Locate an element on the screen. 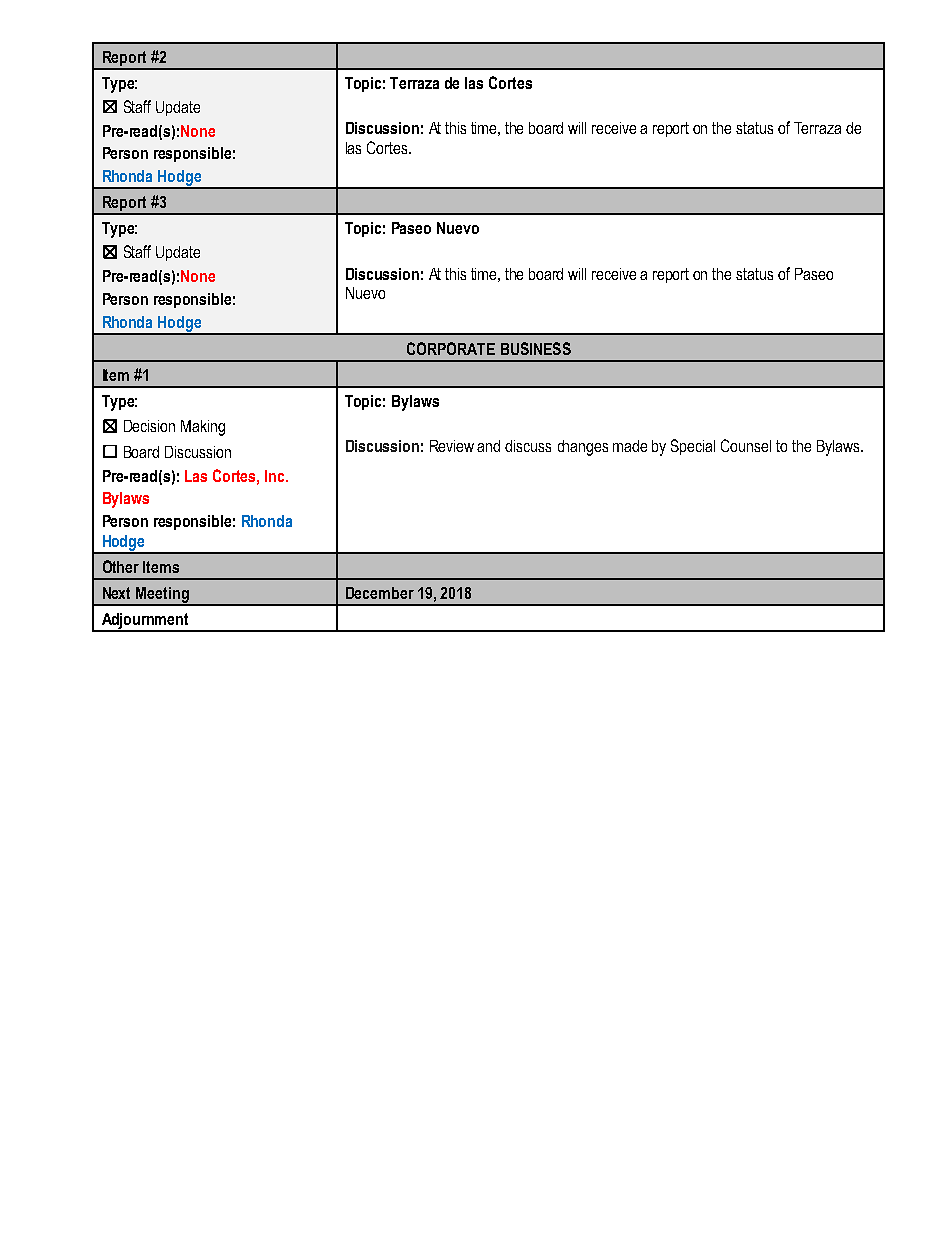 Image resolution: width=952 pixels, height=1233 pixels. Making is located at coordinates (203, 428).
